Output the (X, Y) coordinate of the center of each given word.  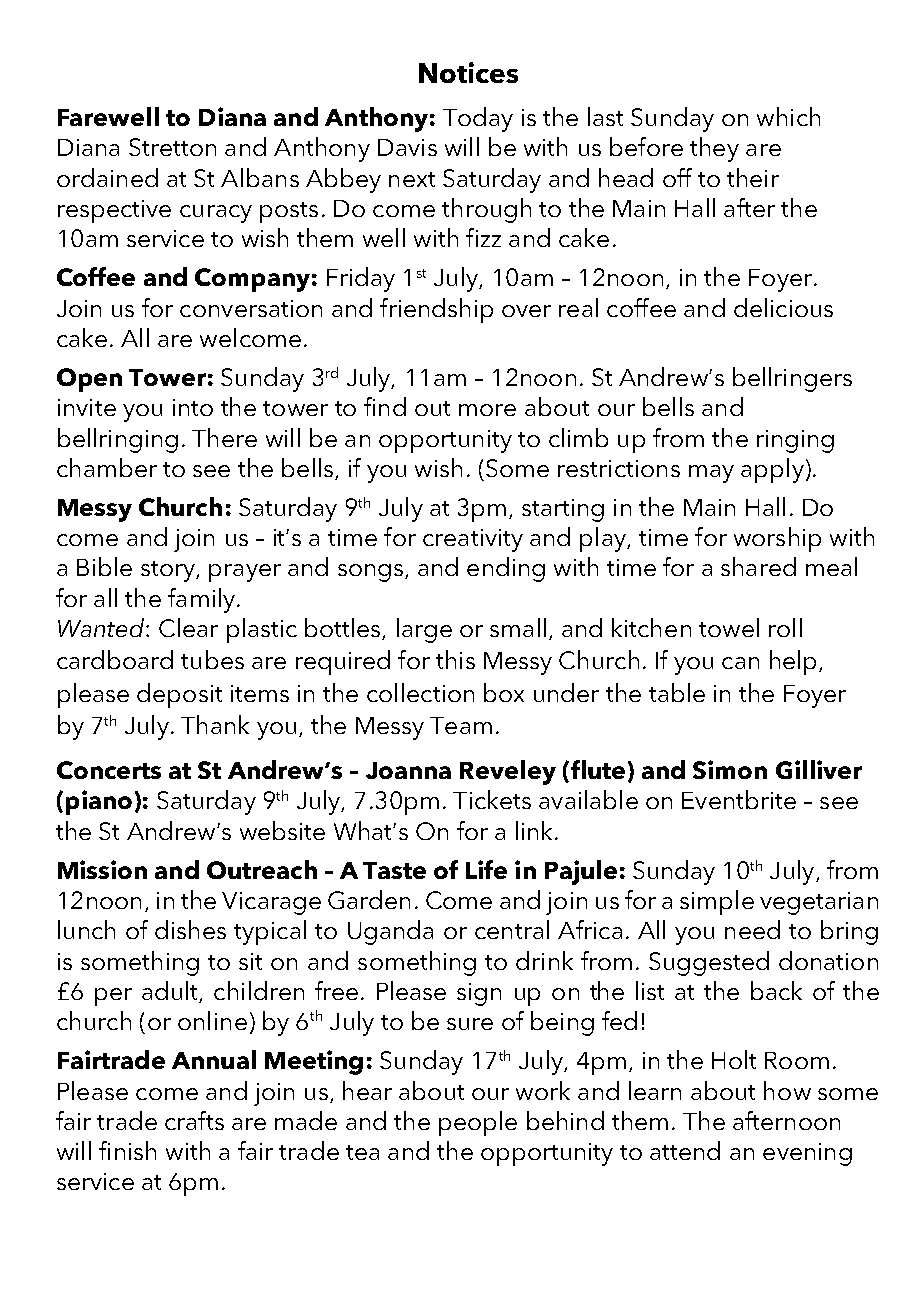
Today (478, 119)
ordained (107, 177)
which (788, 116)
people (478, 1123)
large (424, 630)
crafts (194, 1120)
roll (785, 627)
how (787, 1090)
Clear (188, 627)
